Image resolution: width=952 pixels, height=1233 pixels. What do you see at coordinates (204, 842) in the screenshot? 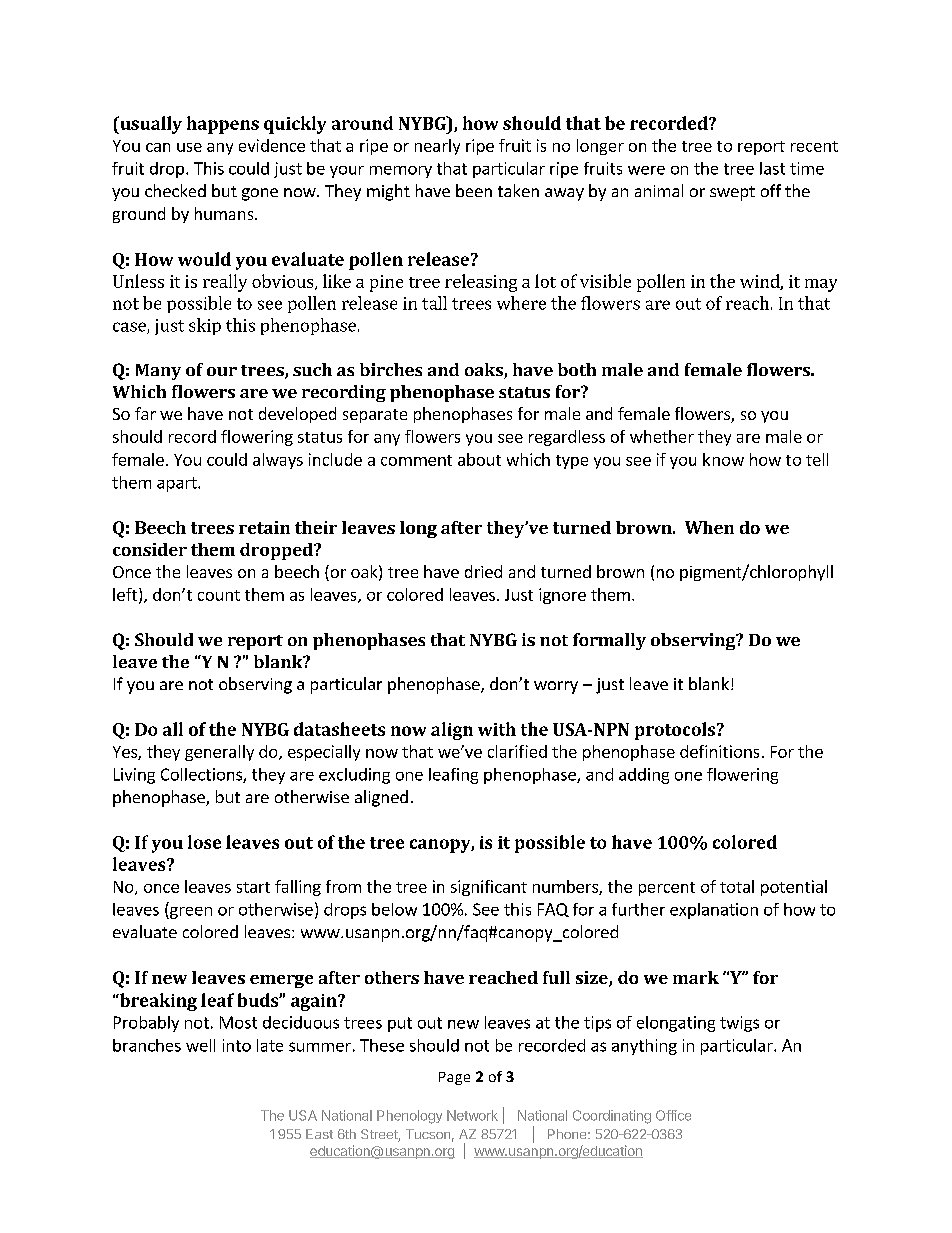
I see `lose` at bounding box center [204, 842].
